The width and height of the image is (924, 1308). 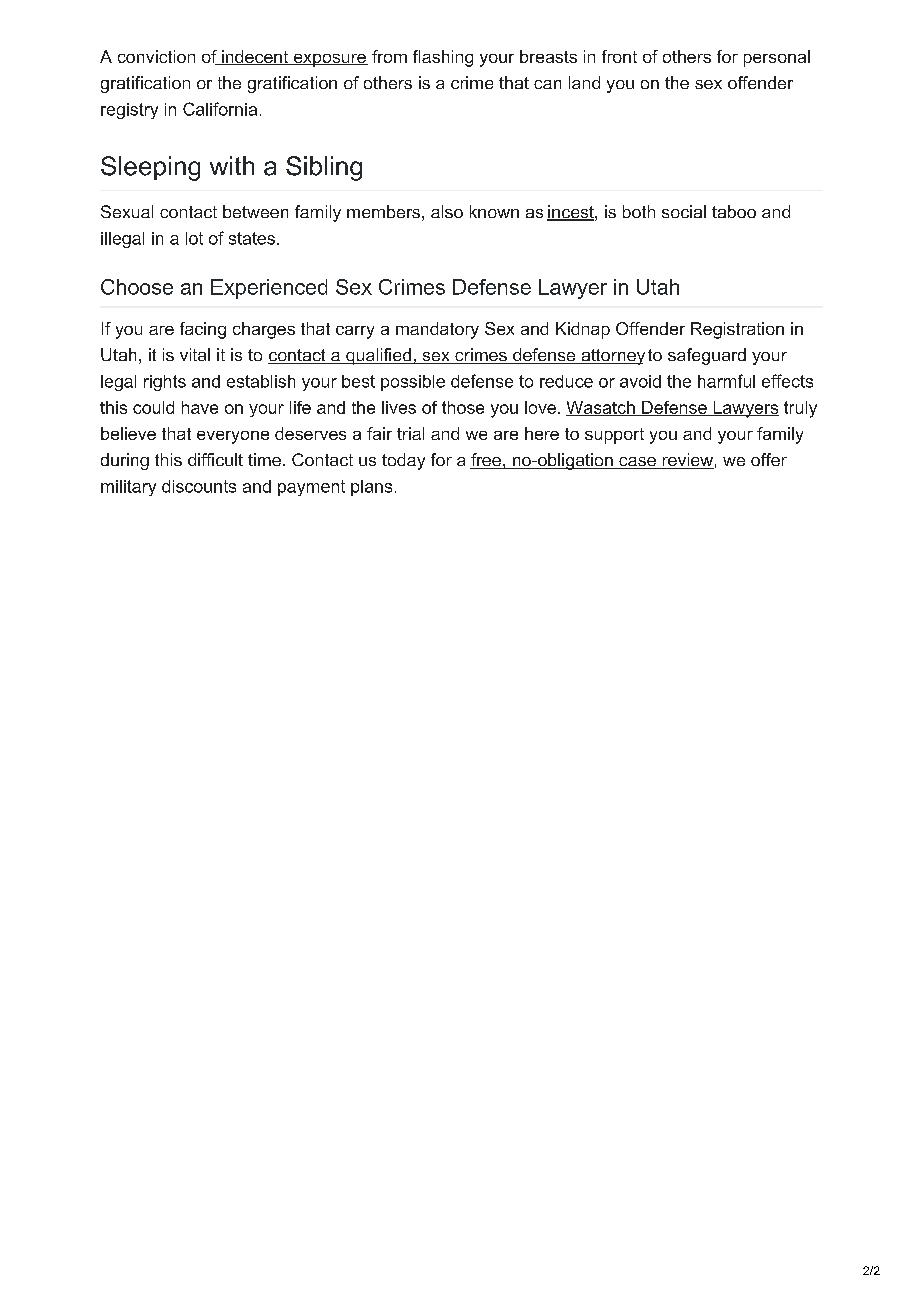 I want to click on discounts, so click(x=199, y=486).
